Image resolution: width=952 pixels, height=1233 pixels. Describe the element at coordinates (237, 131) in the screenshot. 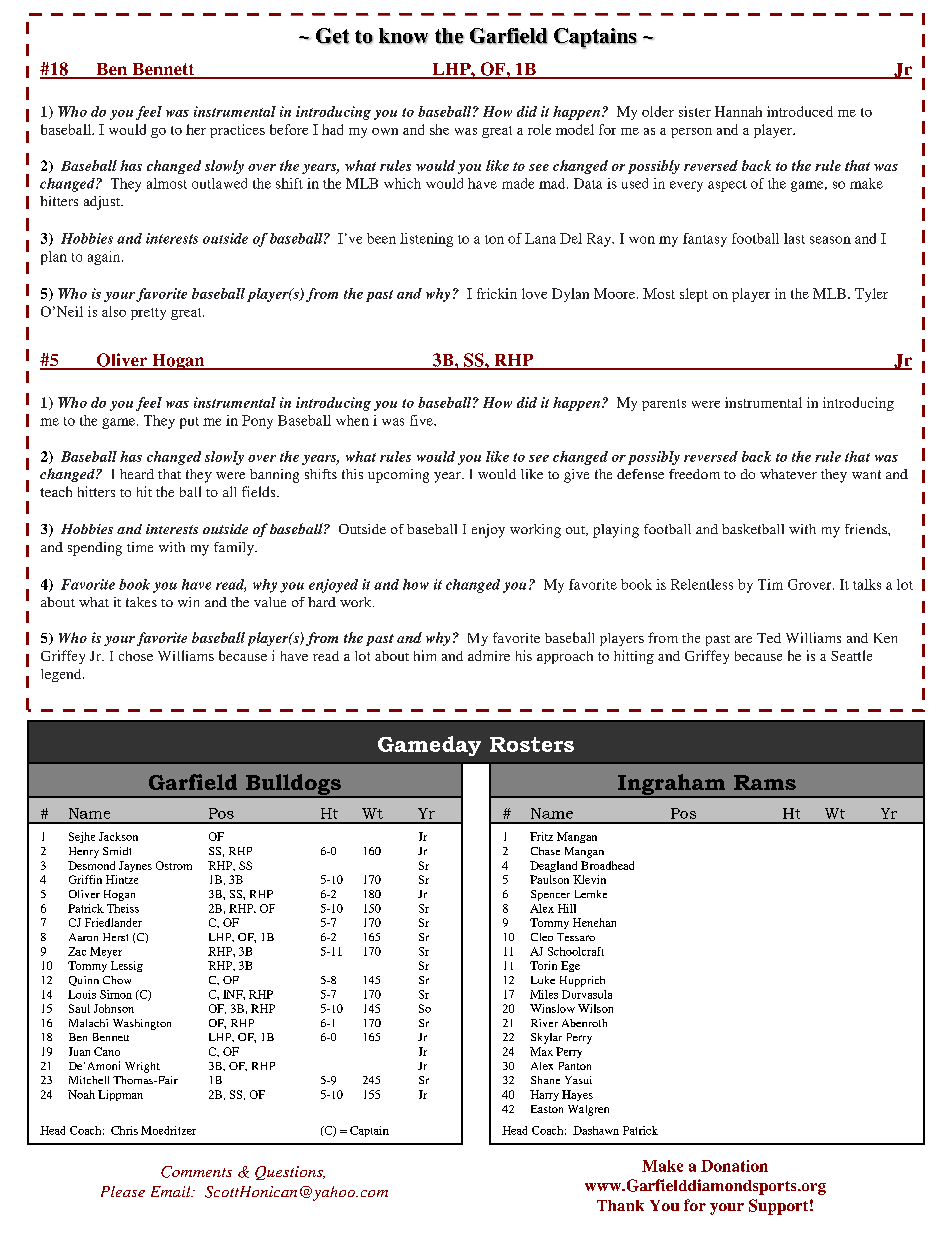

I see `practices` at that location.
